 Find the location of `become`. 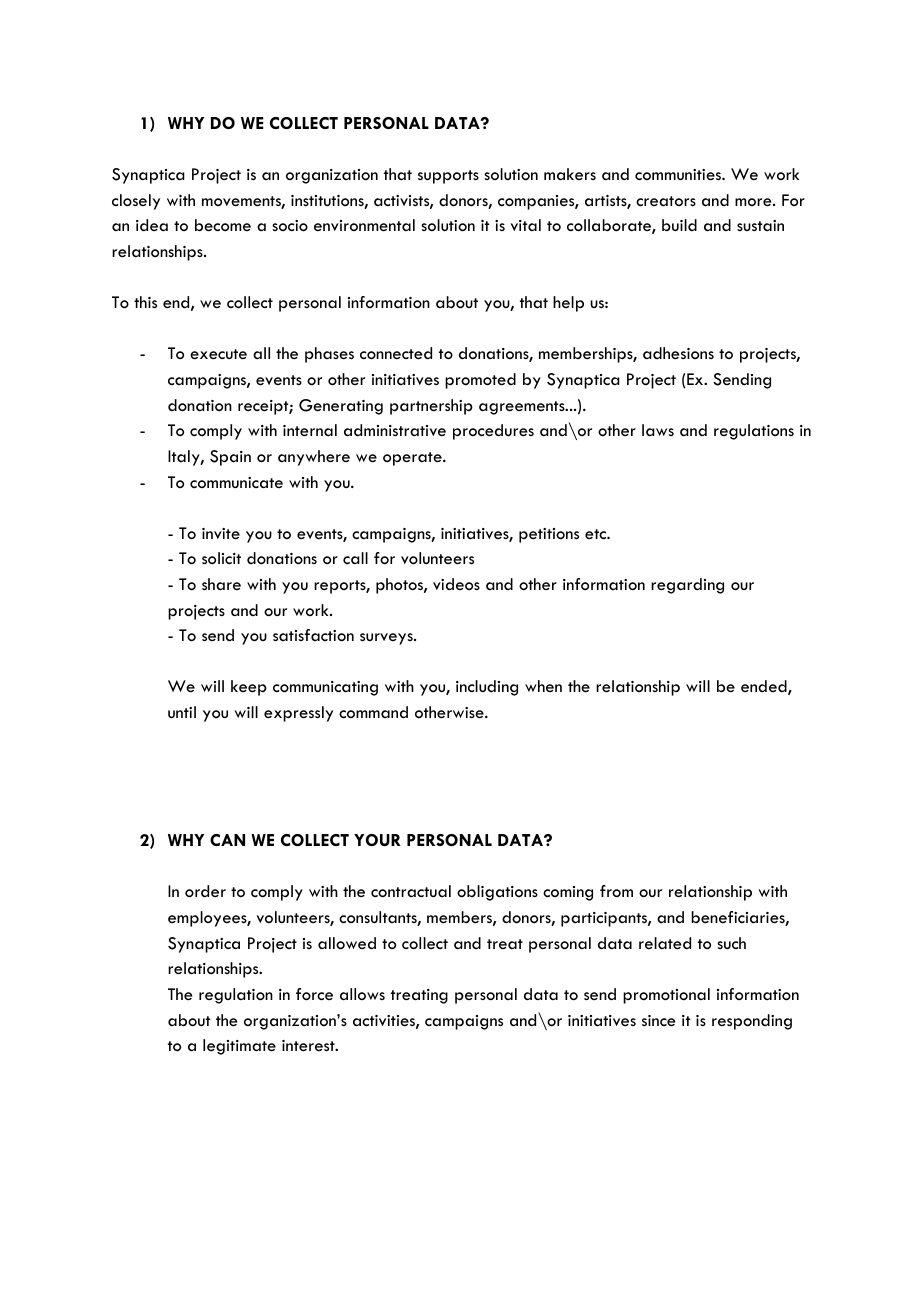

become is located at coordinates (223, 225).
